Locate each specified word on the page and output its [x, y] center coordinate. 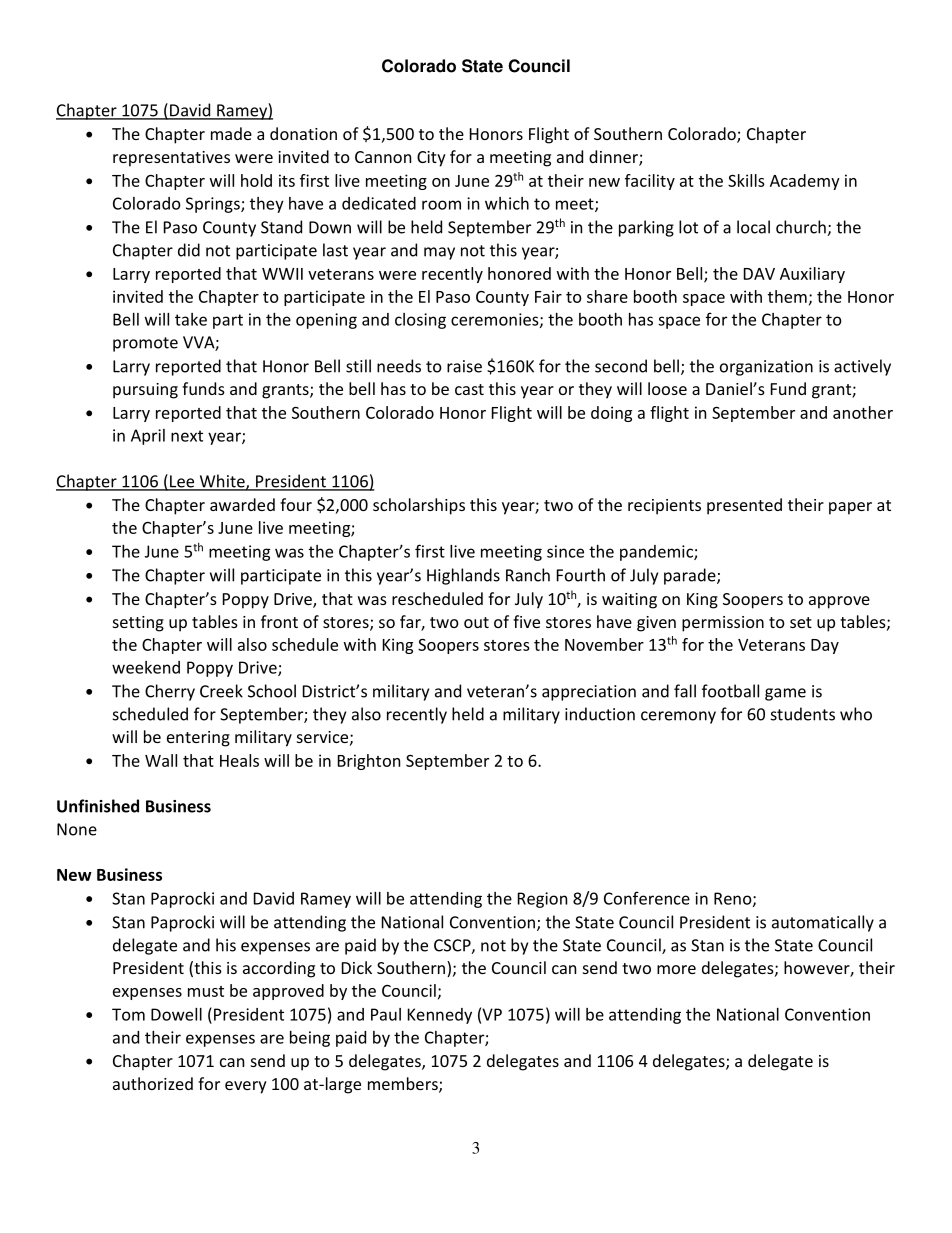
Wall [161, 760]
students [803, 714]
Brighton [369, 762]
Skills [746, 180]
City [431, 159]
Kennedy [440, 1016]
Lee [182, 482]
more [676, 969]
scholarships [419, 506]
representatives [171, 159]
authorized [153, 1083]
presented [744, 506]
